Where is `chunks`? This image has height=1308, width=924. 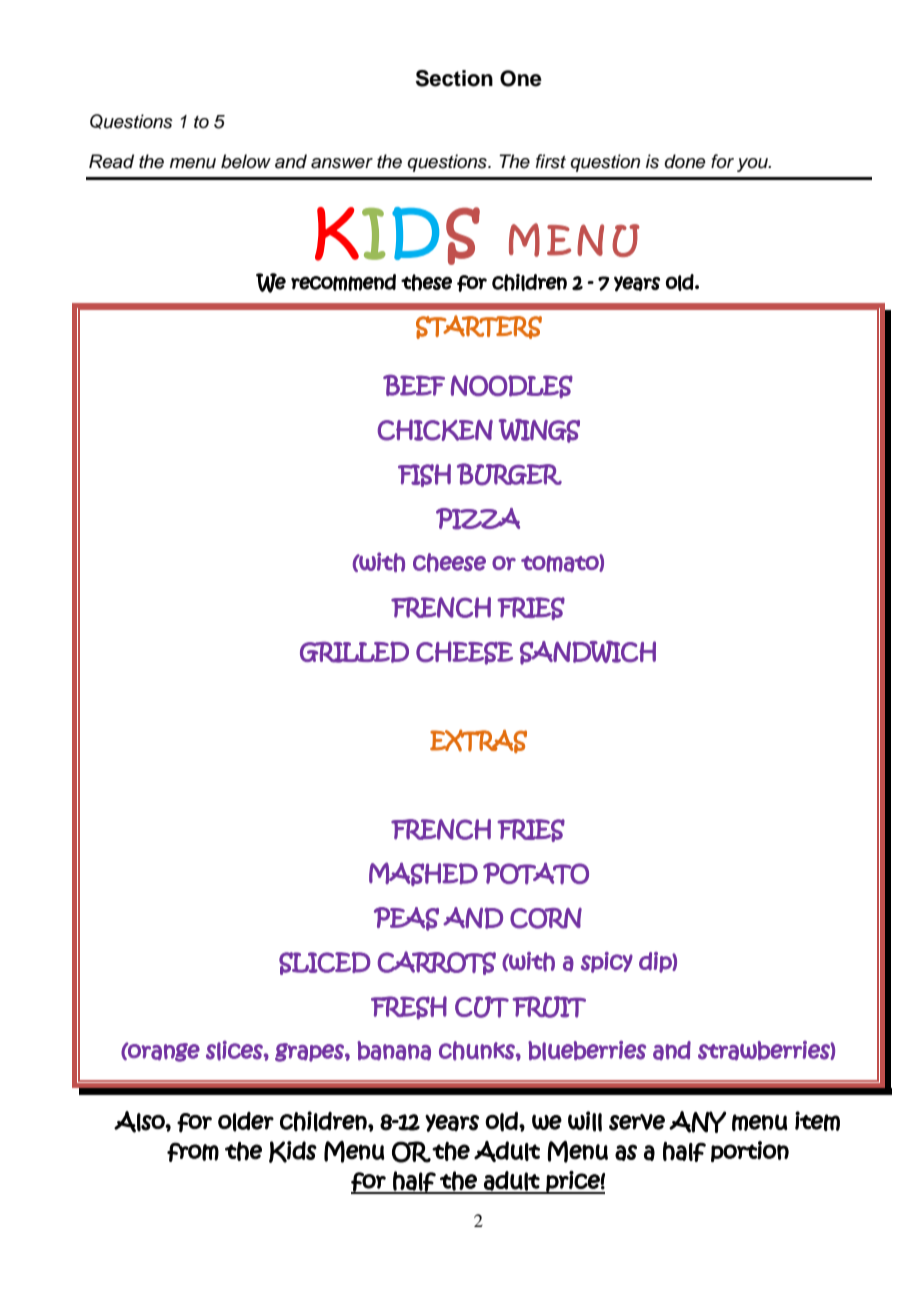 chunks is located at coordinates (478, 1051).
